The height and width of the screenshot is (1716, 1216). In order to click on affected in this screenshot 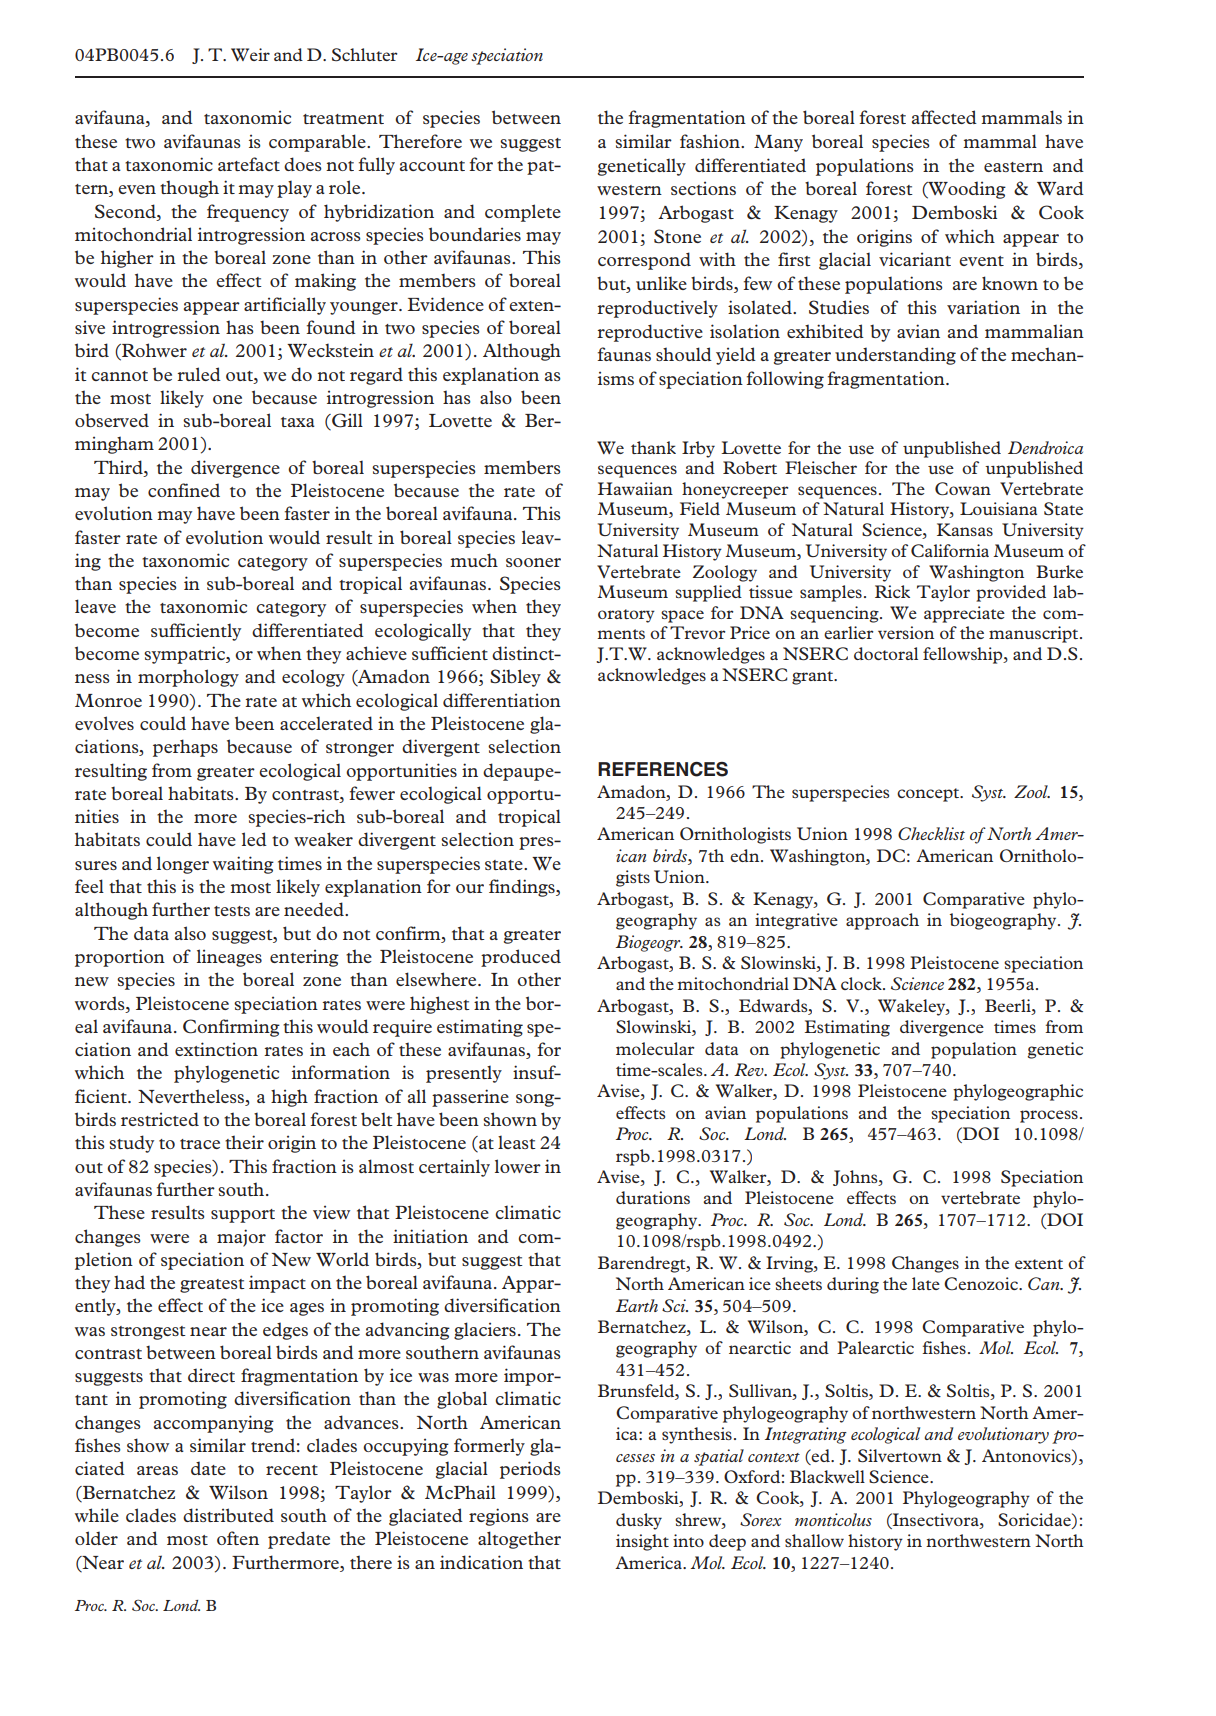, I will do `click(944, 117)`.
